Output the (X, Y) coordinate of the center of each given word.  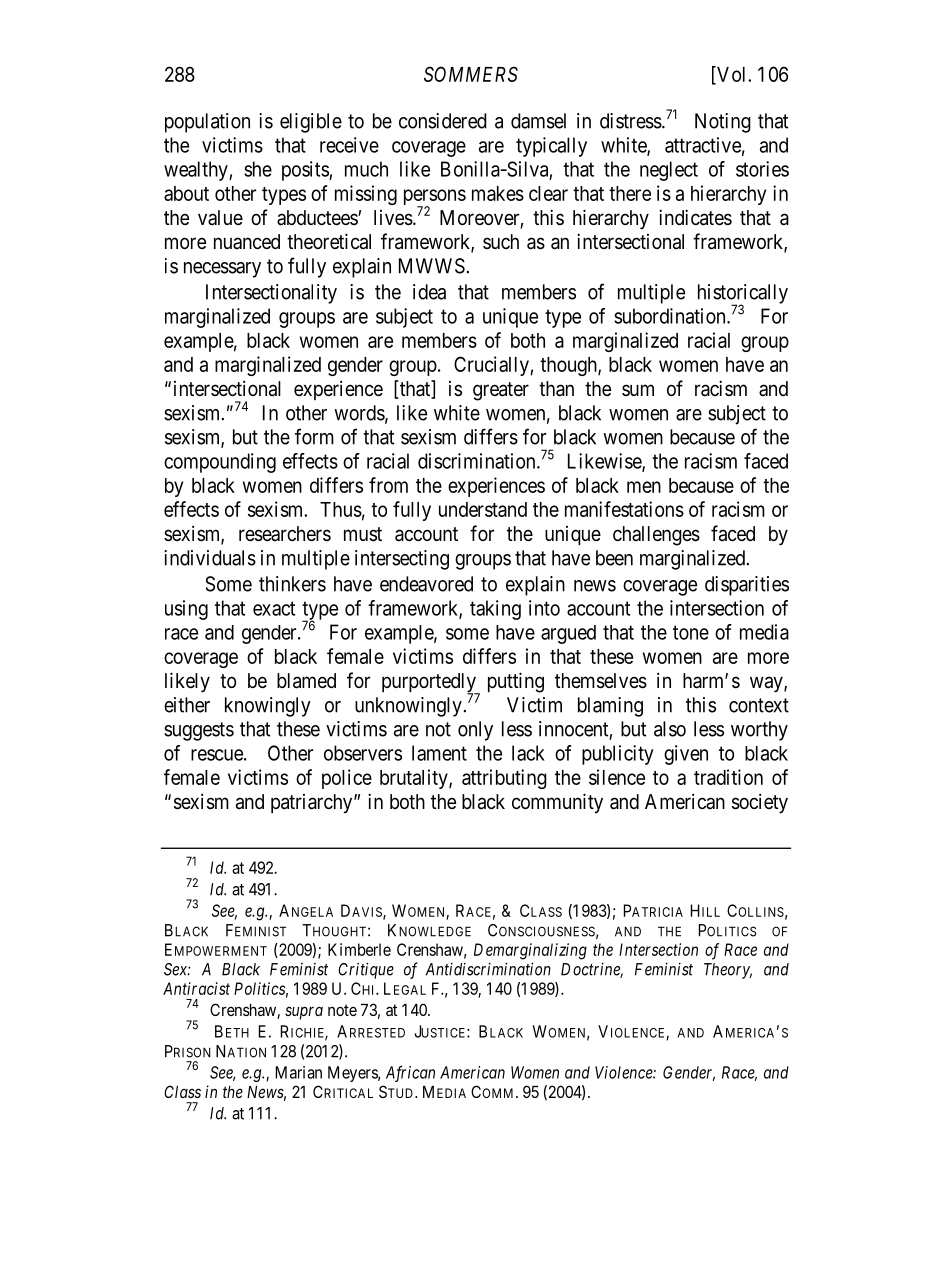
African (410, 1073)
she (258, 169)
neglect (669, 171)
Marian (299, 1072)
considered (443, 121)
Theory (728, 971)
